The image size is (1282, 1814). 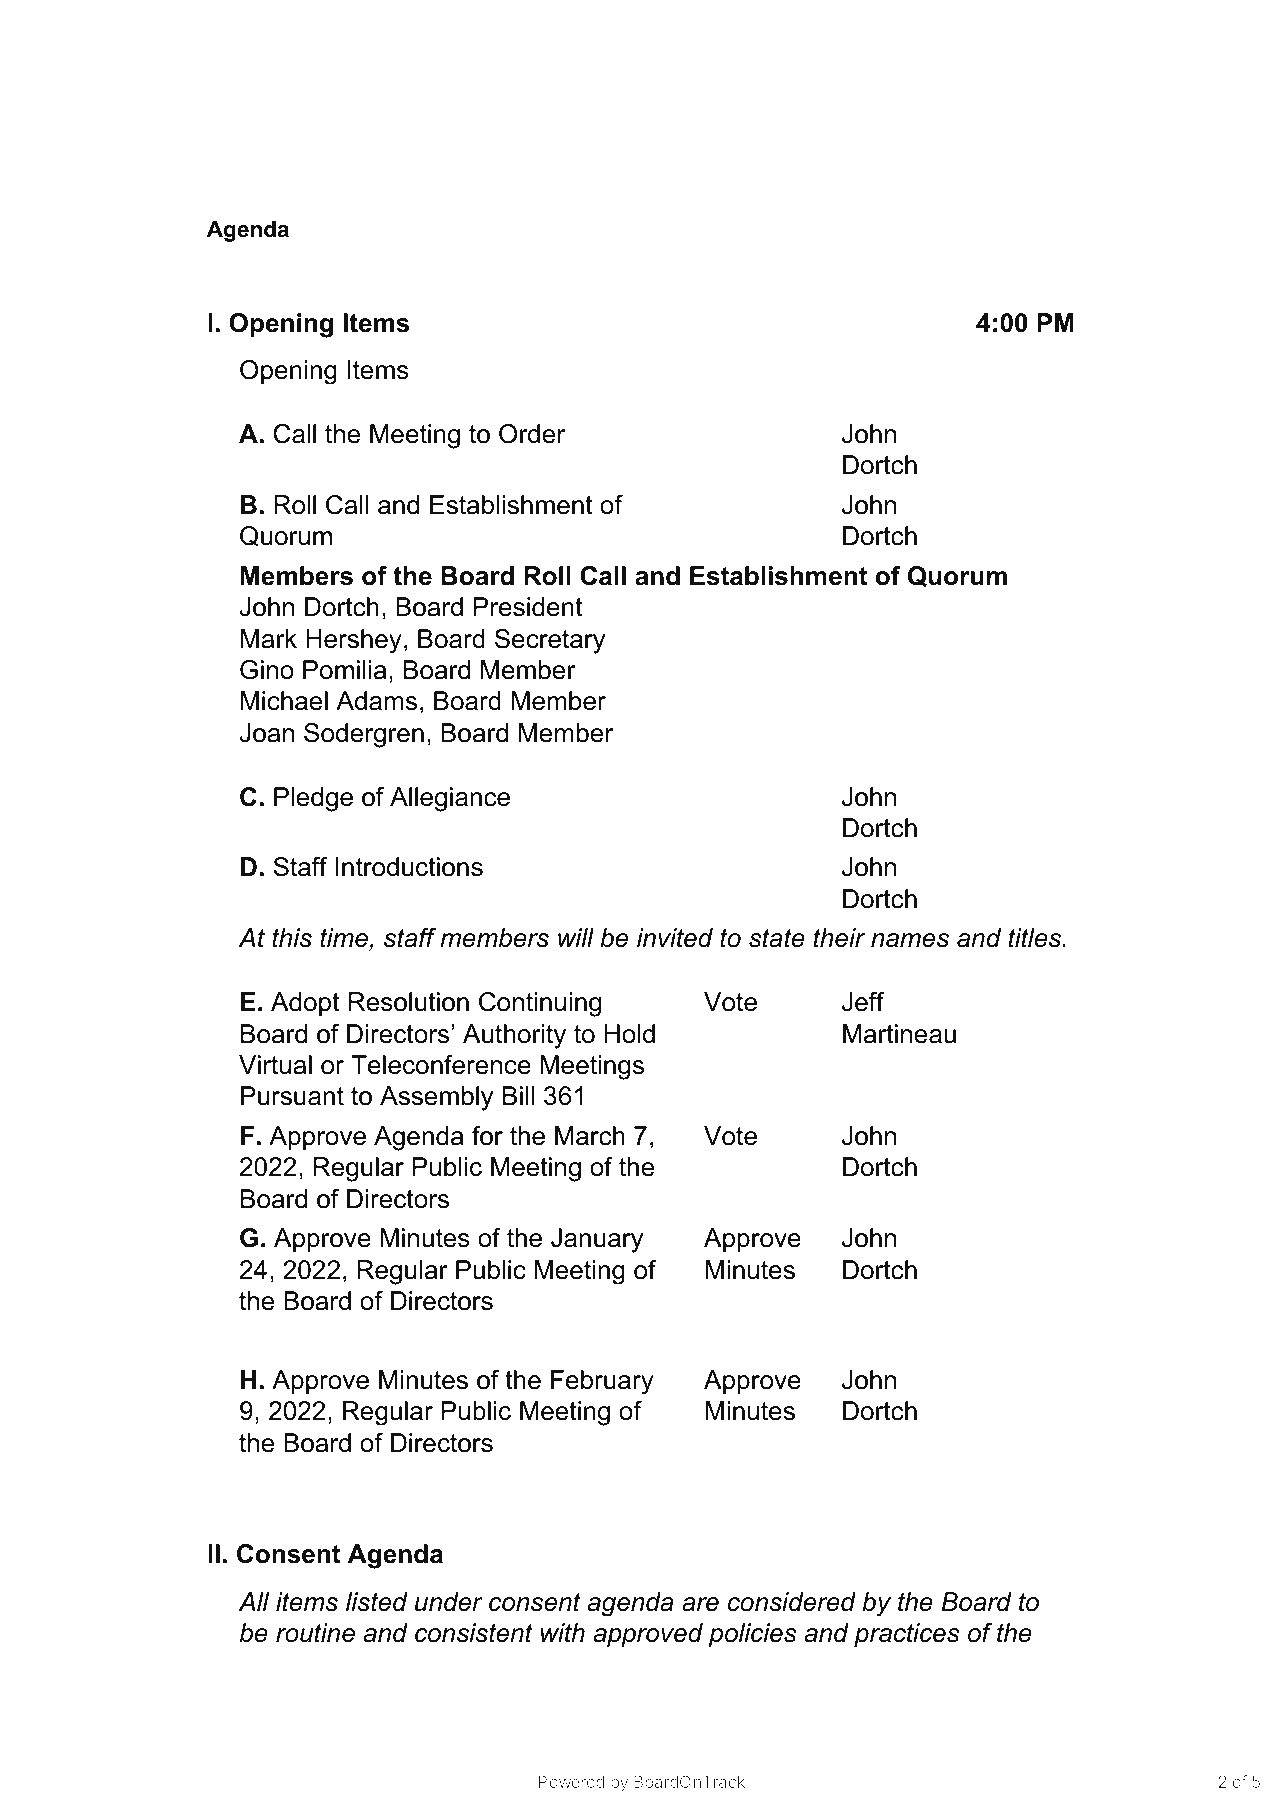 I want to click on Powered, so click(x=571, y=1781).
